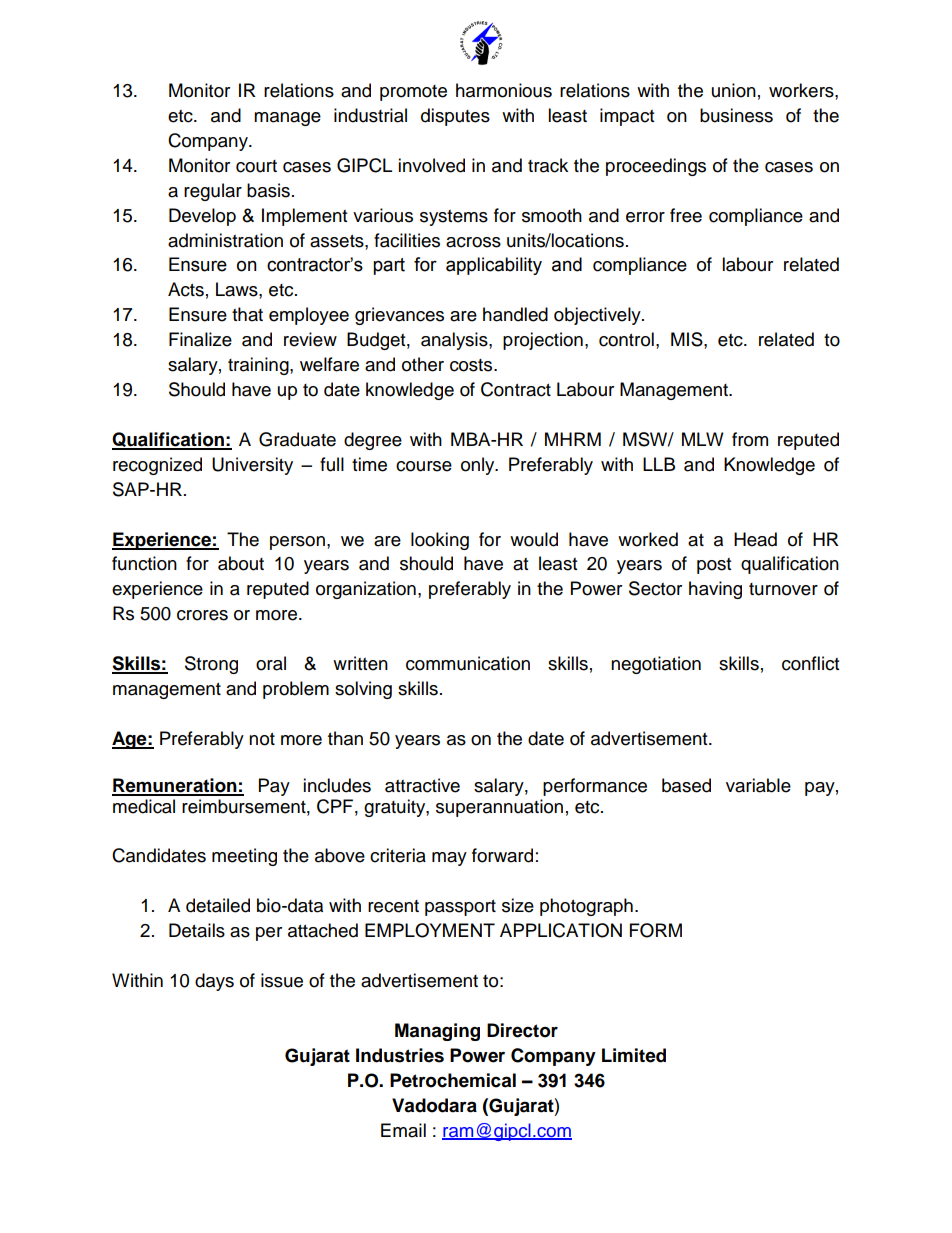 The width and height of the screenshot is (952, 1233). I want to click on court, so click(256, 166).
